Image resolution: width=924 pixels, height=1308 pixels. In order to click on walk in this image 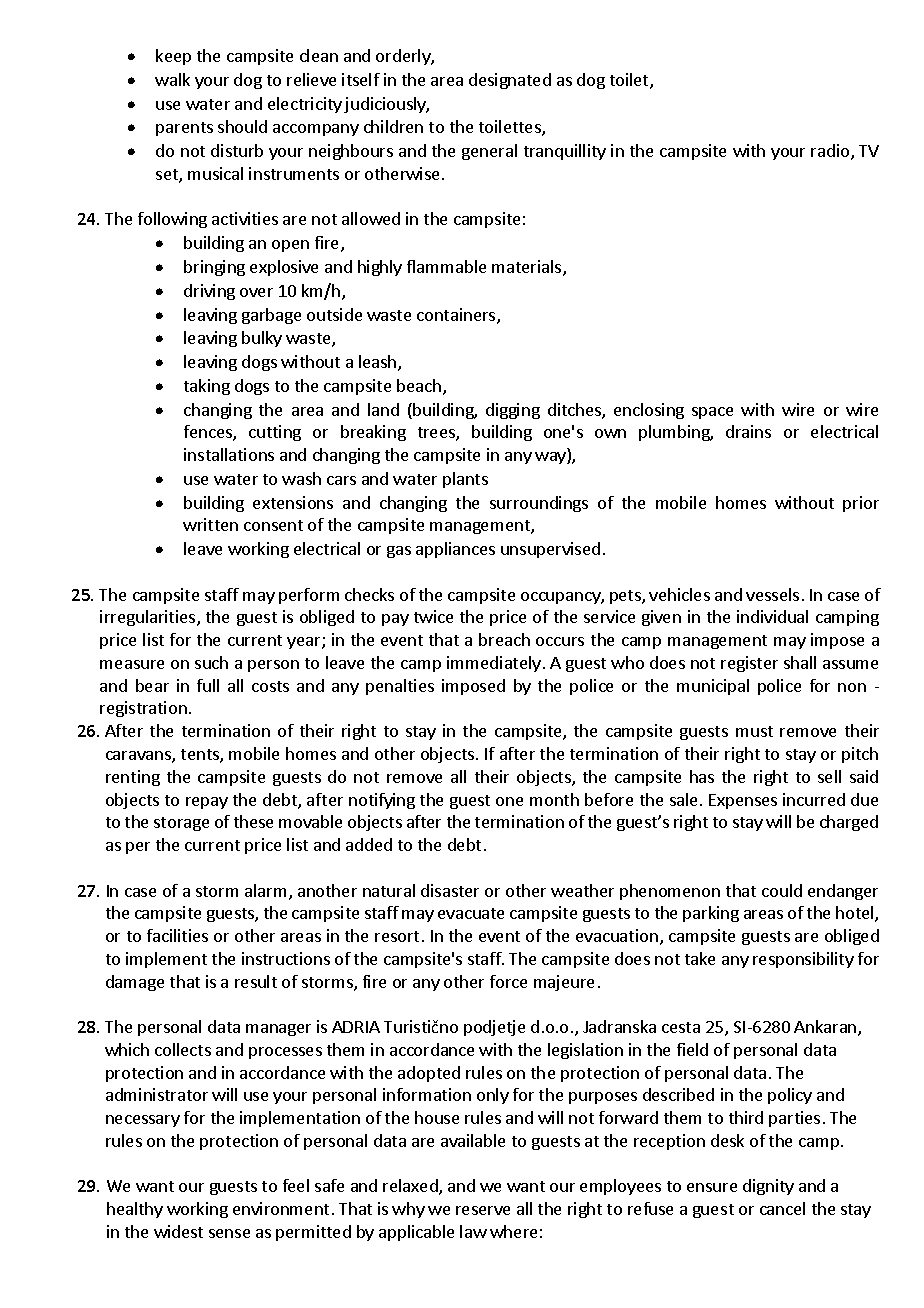, I will do `click(172, 79)`.
